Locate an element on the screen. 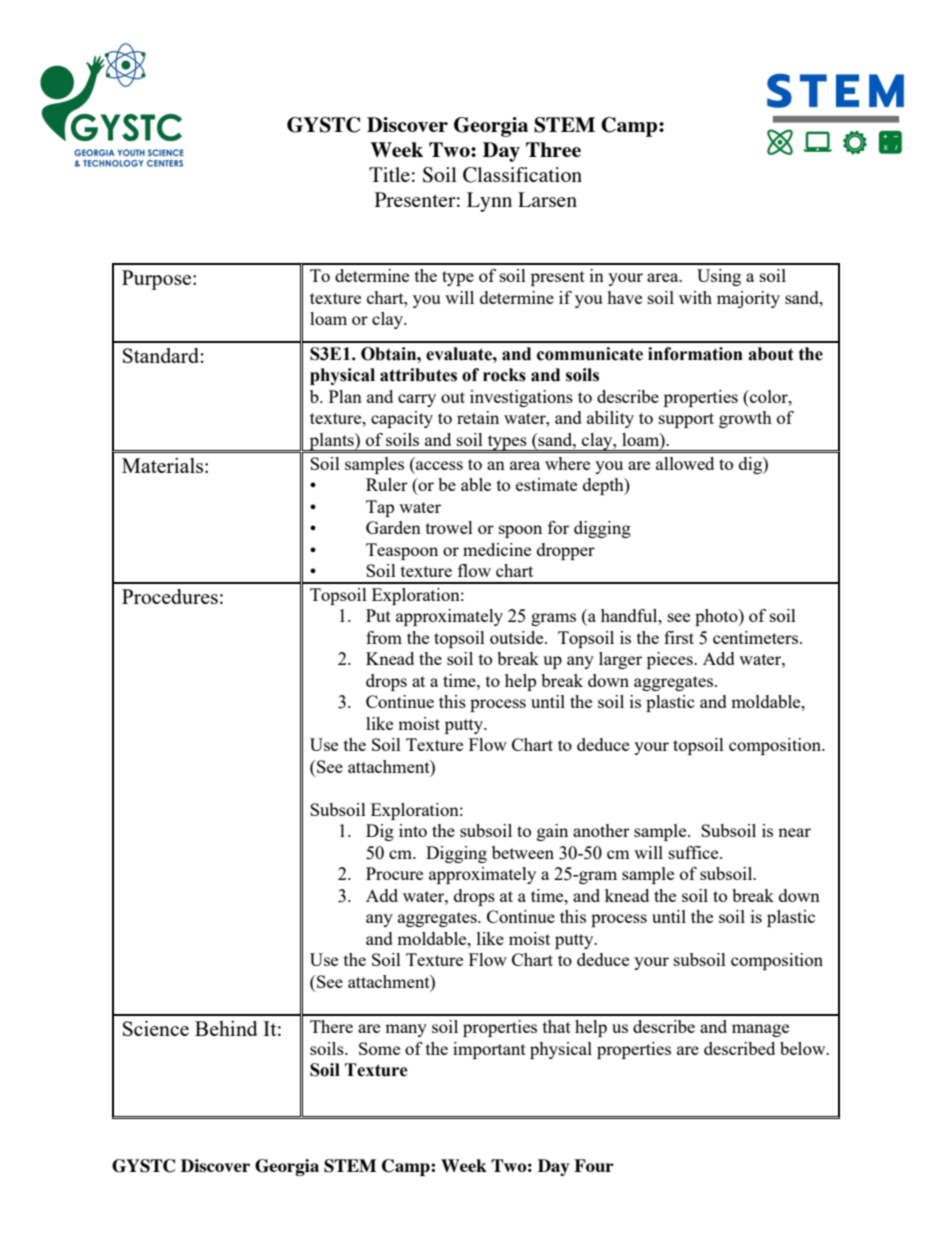 This screenshot has width=952, height=1233. Lynn is located at coordinates (489, 202).
